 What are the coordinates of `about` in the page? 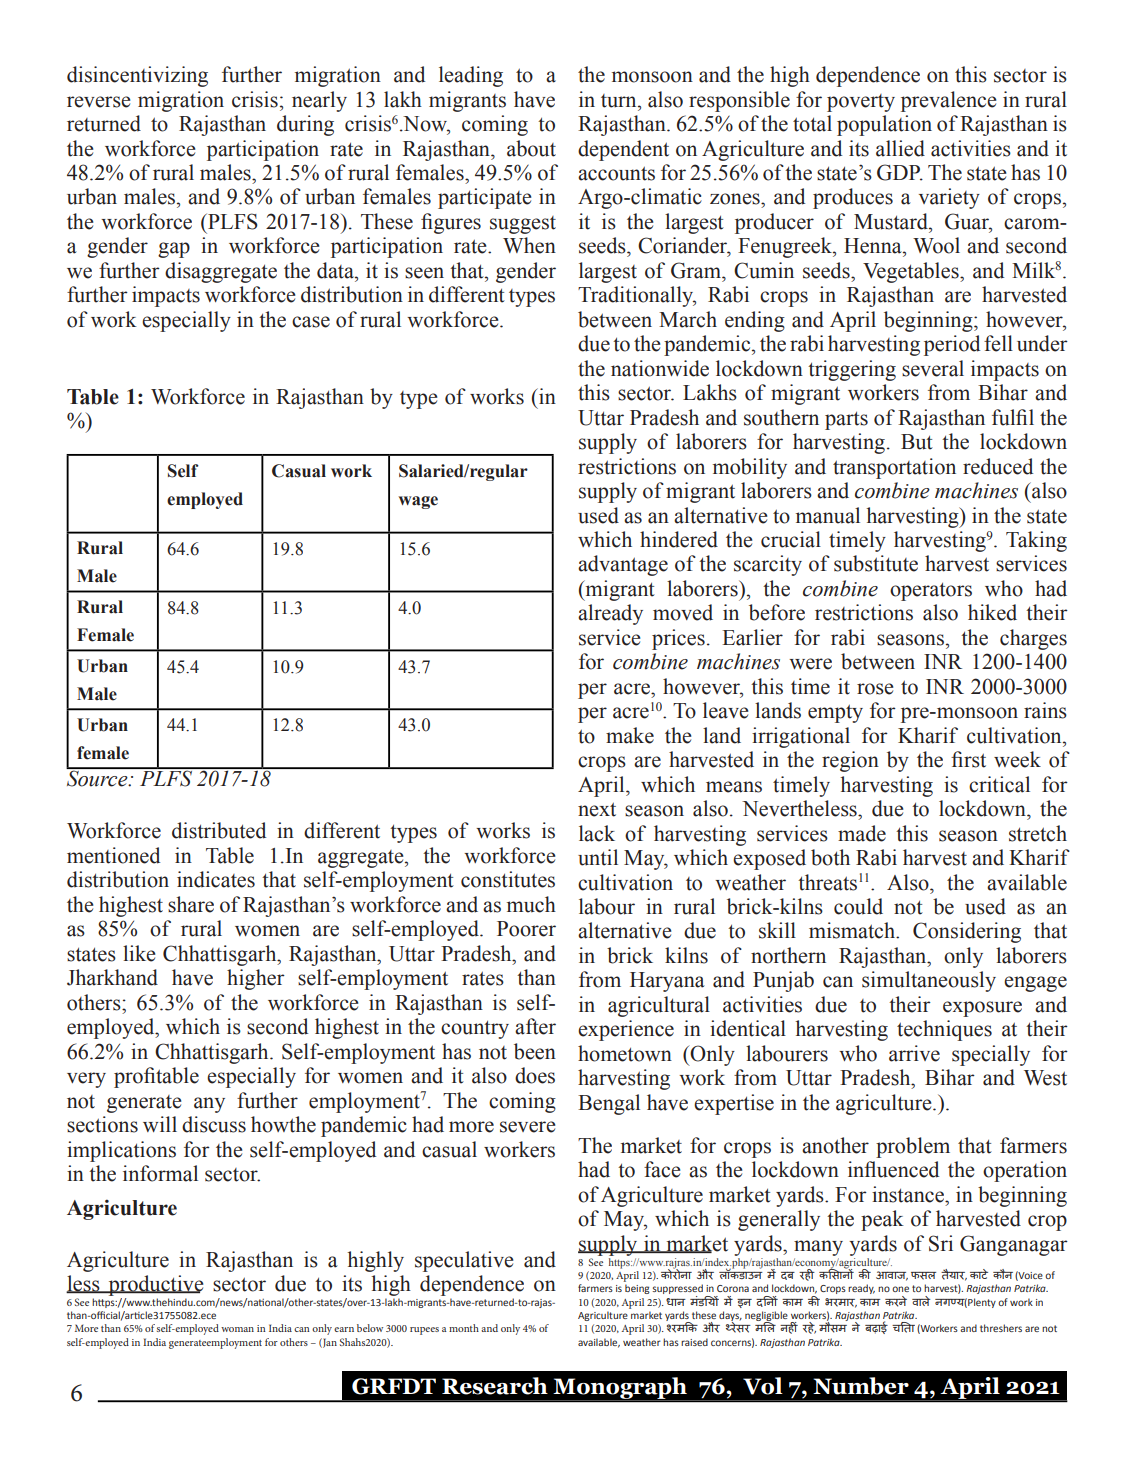 It's located at (531, 148).
